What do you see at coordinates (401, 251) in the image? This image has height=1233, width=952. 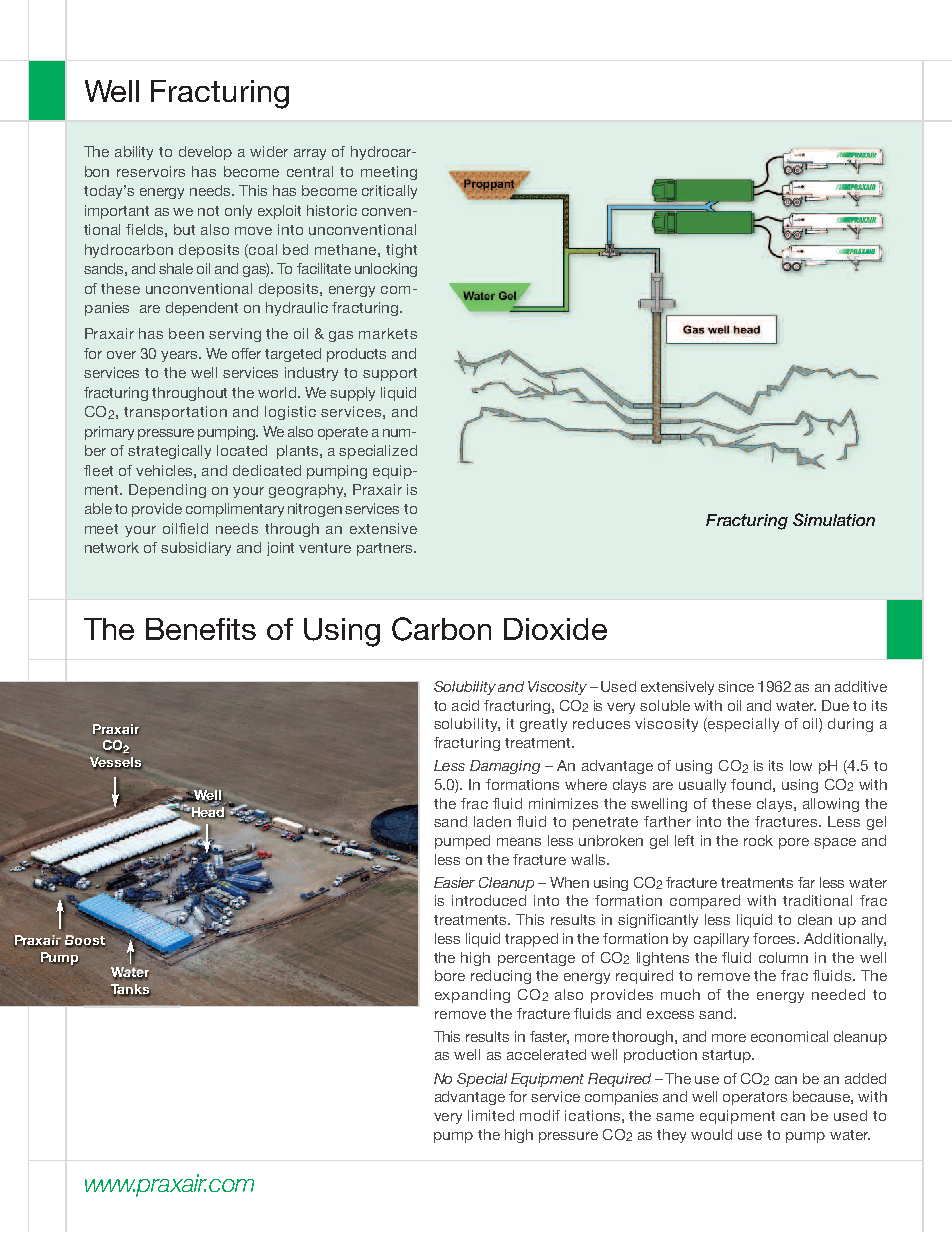 I see `tight` at bounding box center [401, 251].
